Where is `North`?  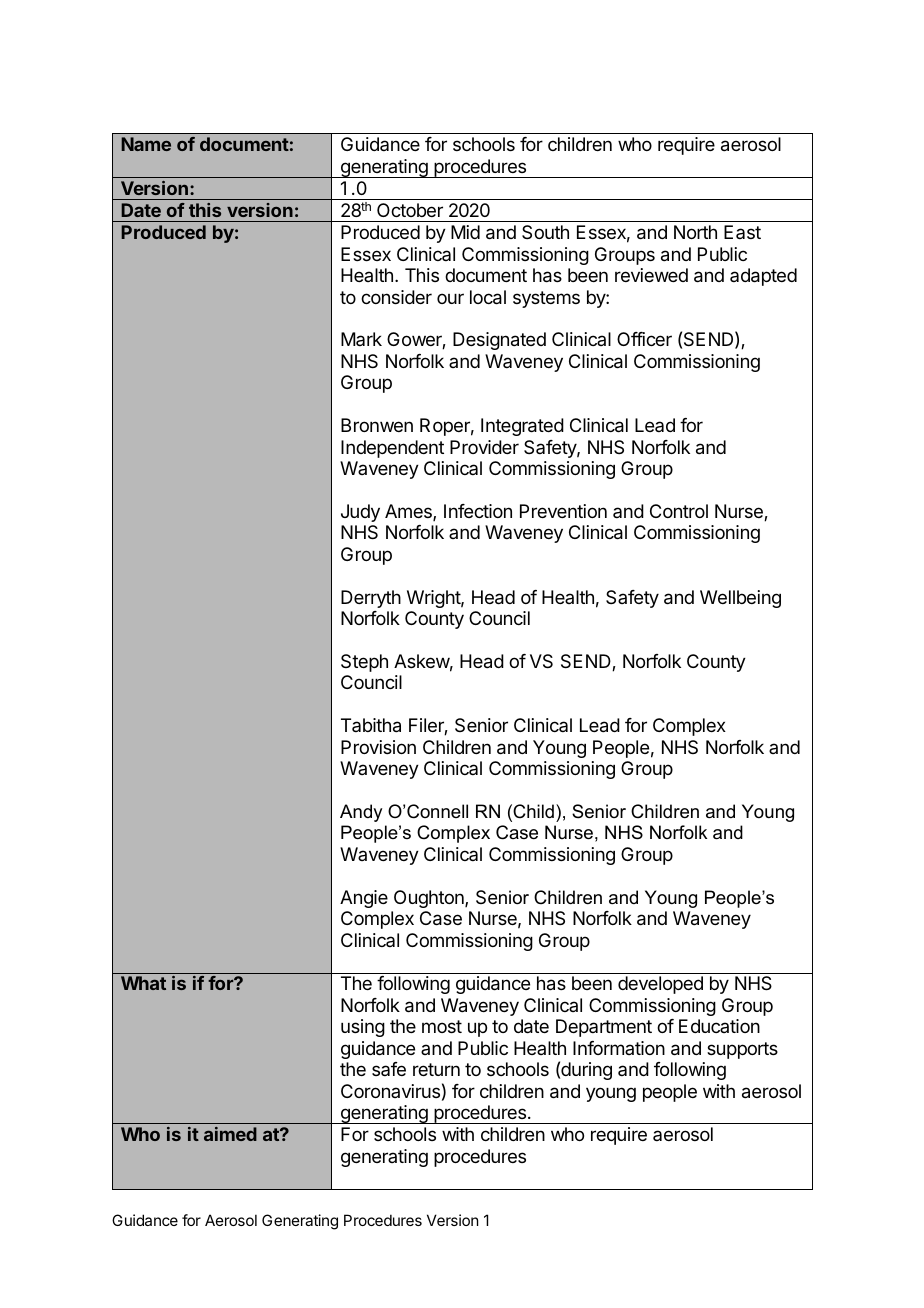 North is located at coordinates (695, 232).
